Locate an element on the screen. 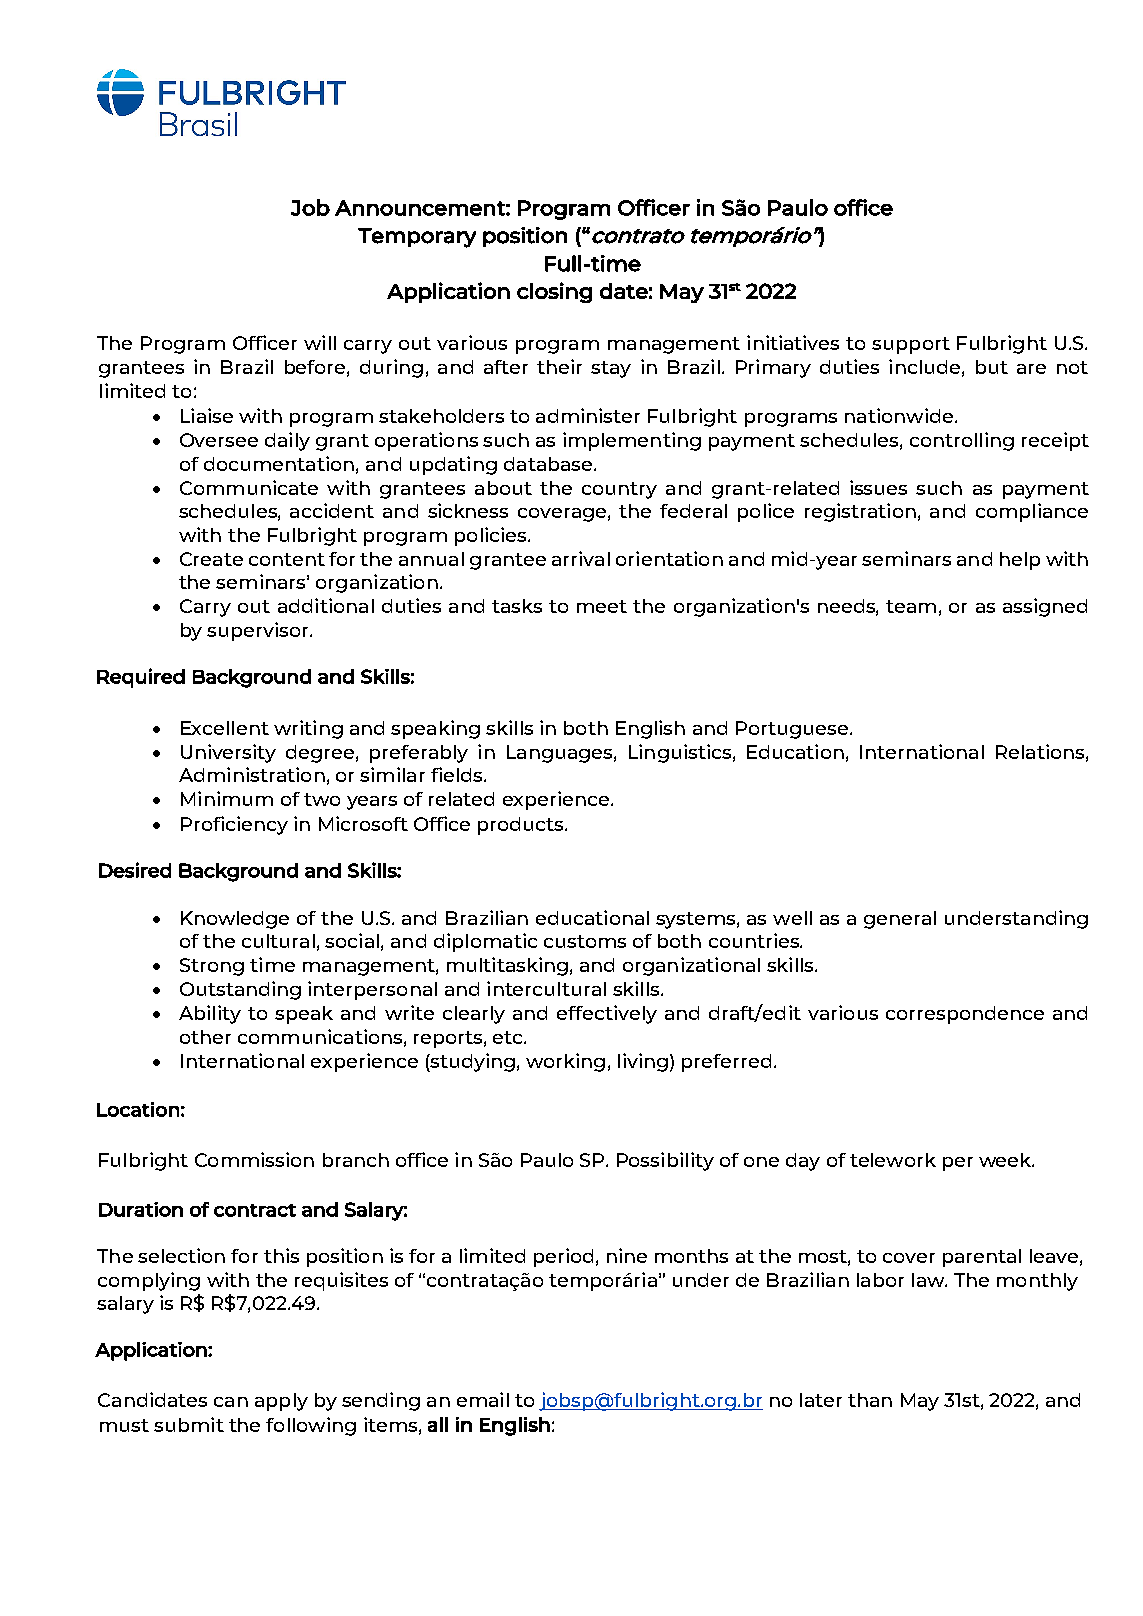 The width and height of the screenshot is (1143, 1616). email is located at coordinates (483, 1399).
